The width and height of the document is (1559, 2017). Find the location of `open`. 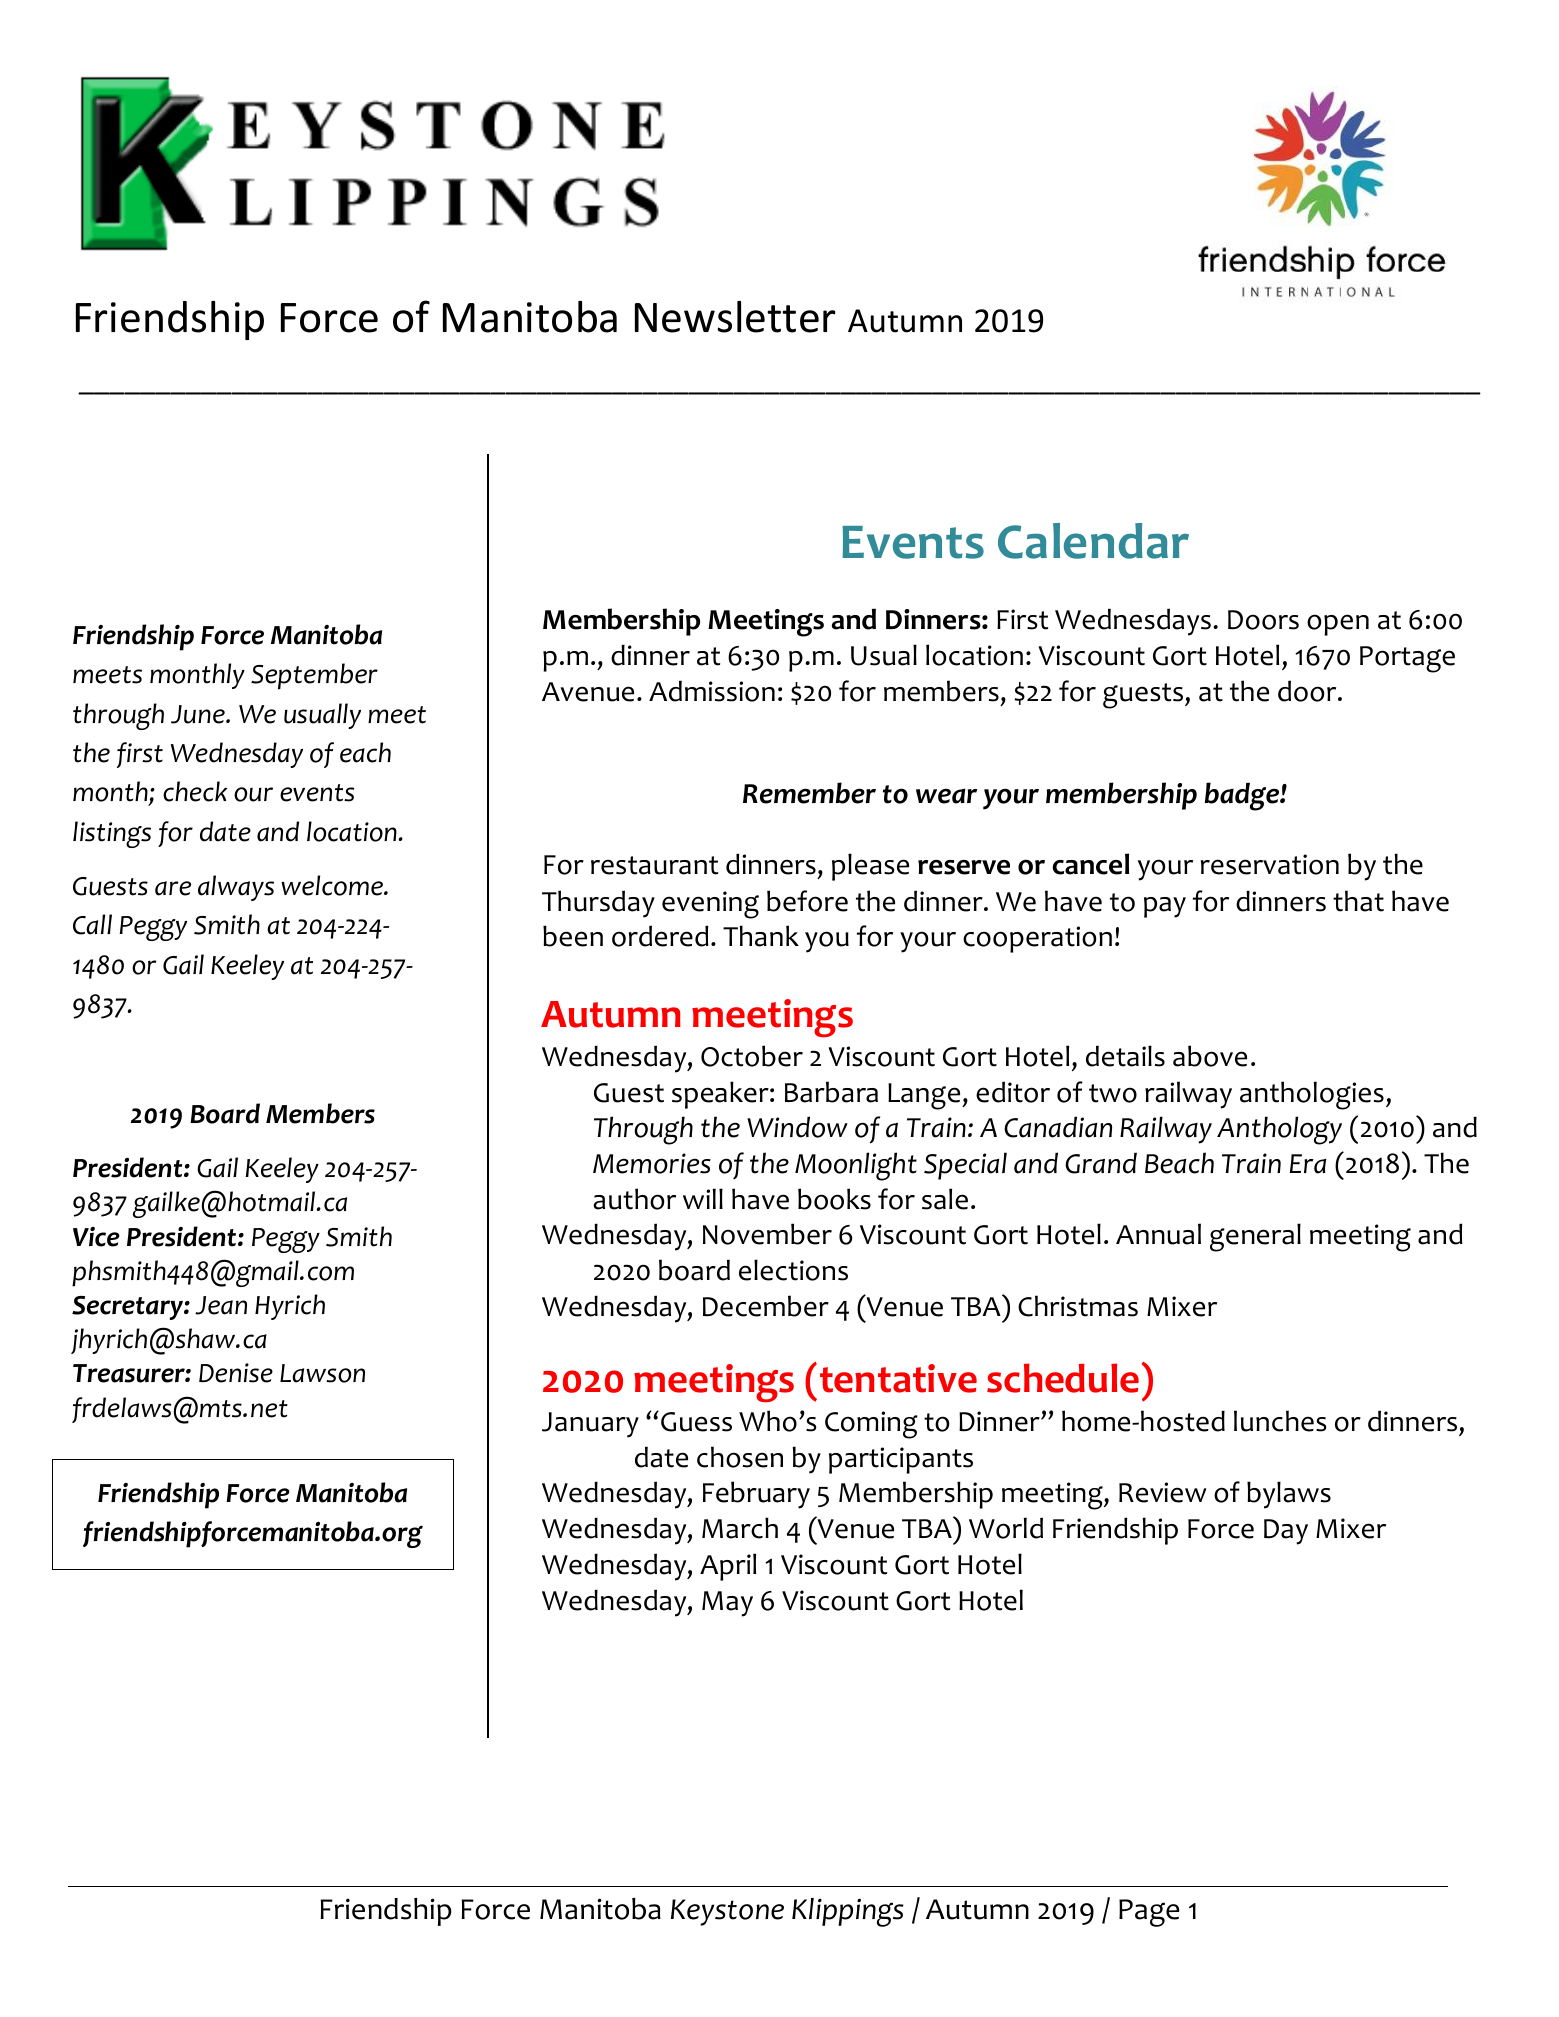

open is located at coordinates (1338, 625).
